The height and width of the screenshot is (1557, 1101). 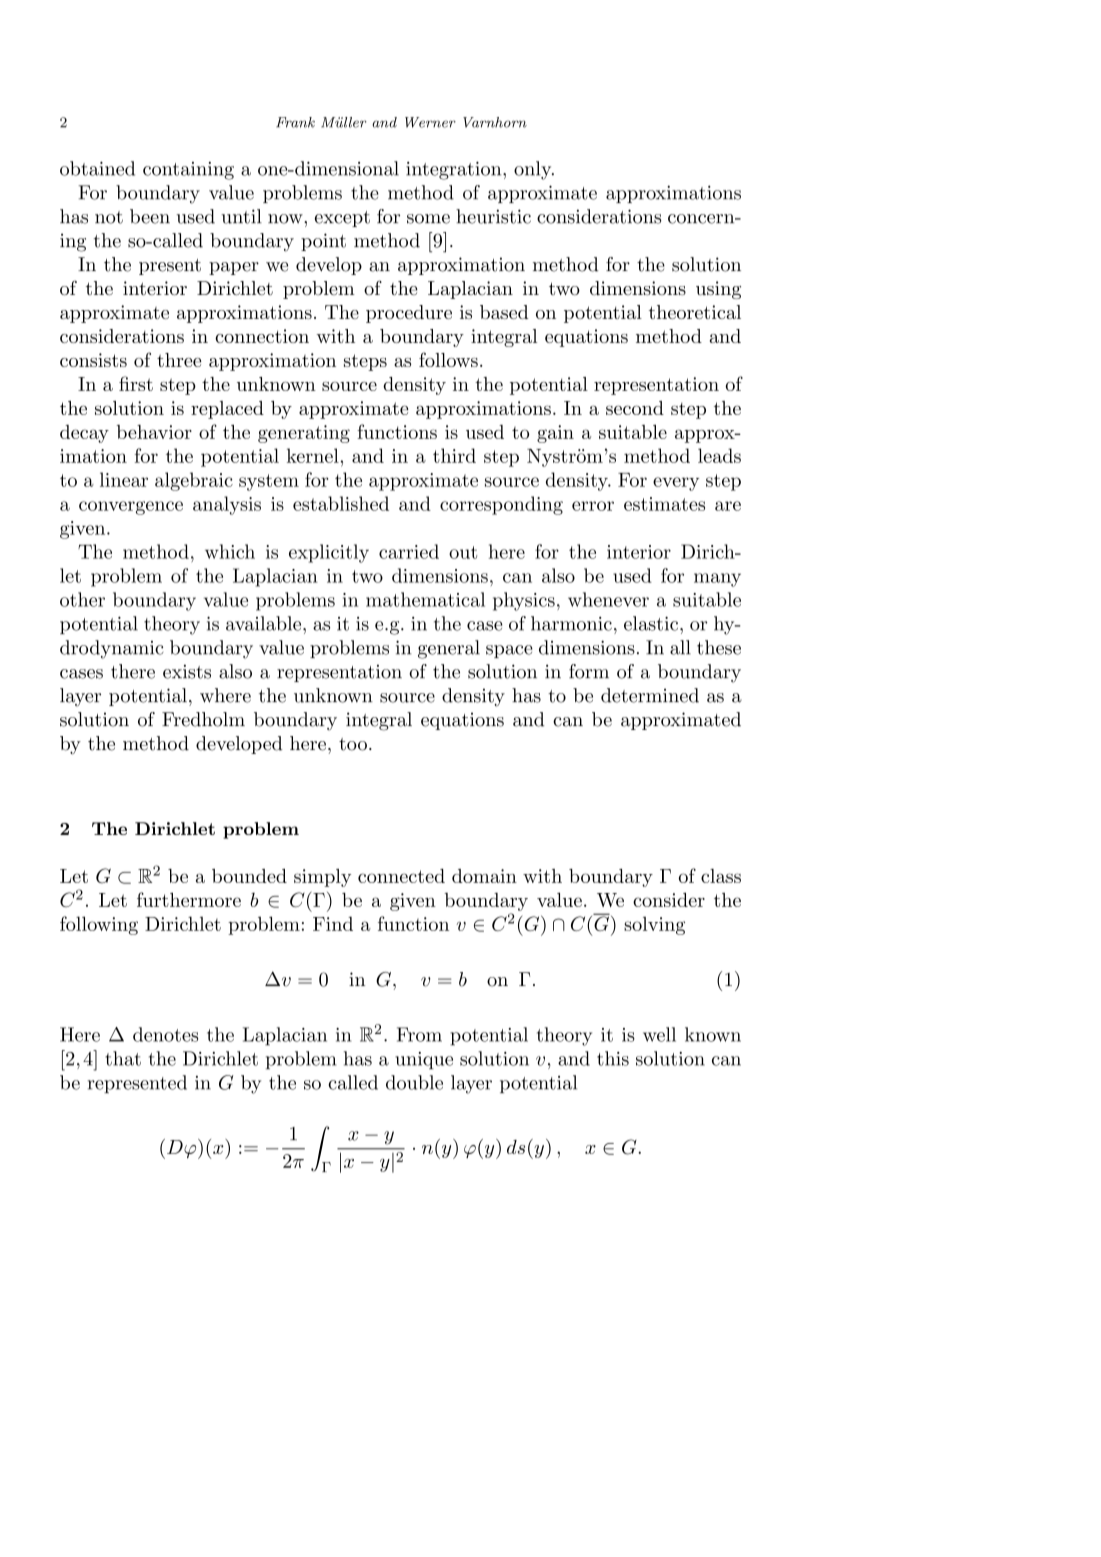 What do you see at coordinates (82, 599) in the screenshot?
I see `other` at bounding box center [82, 599].
